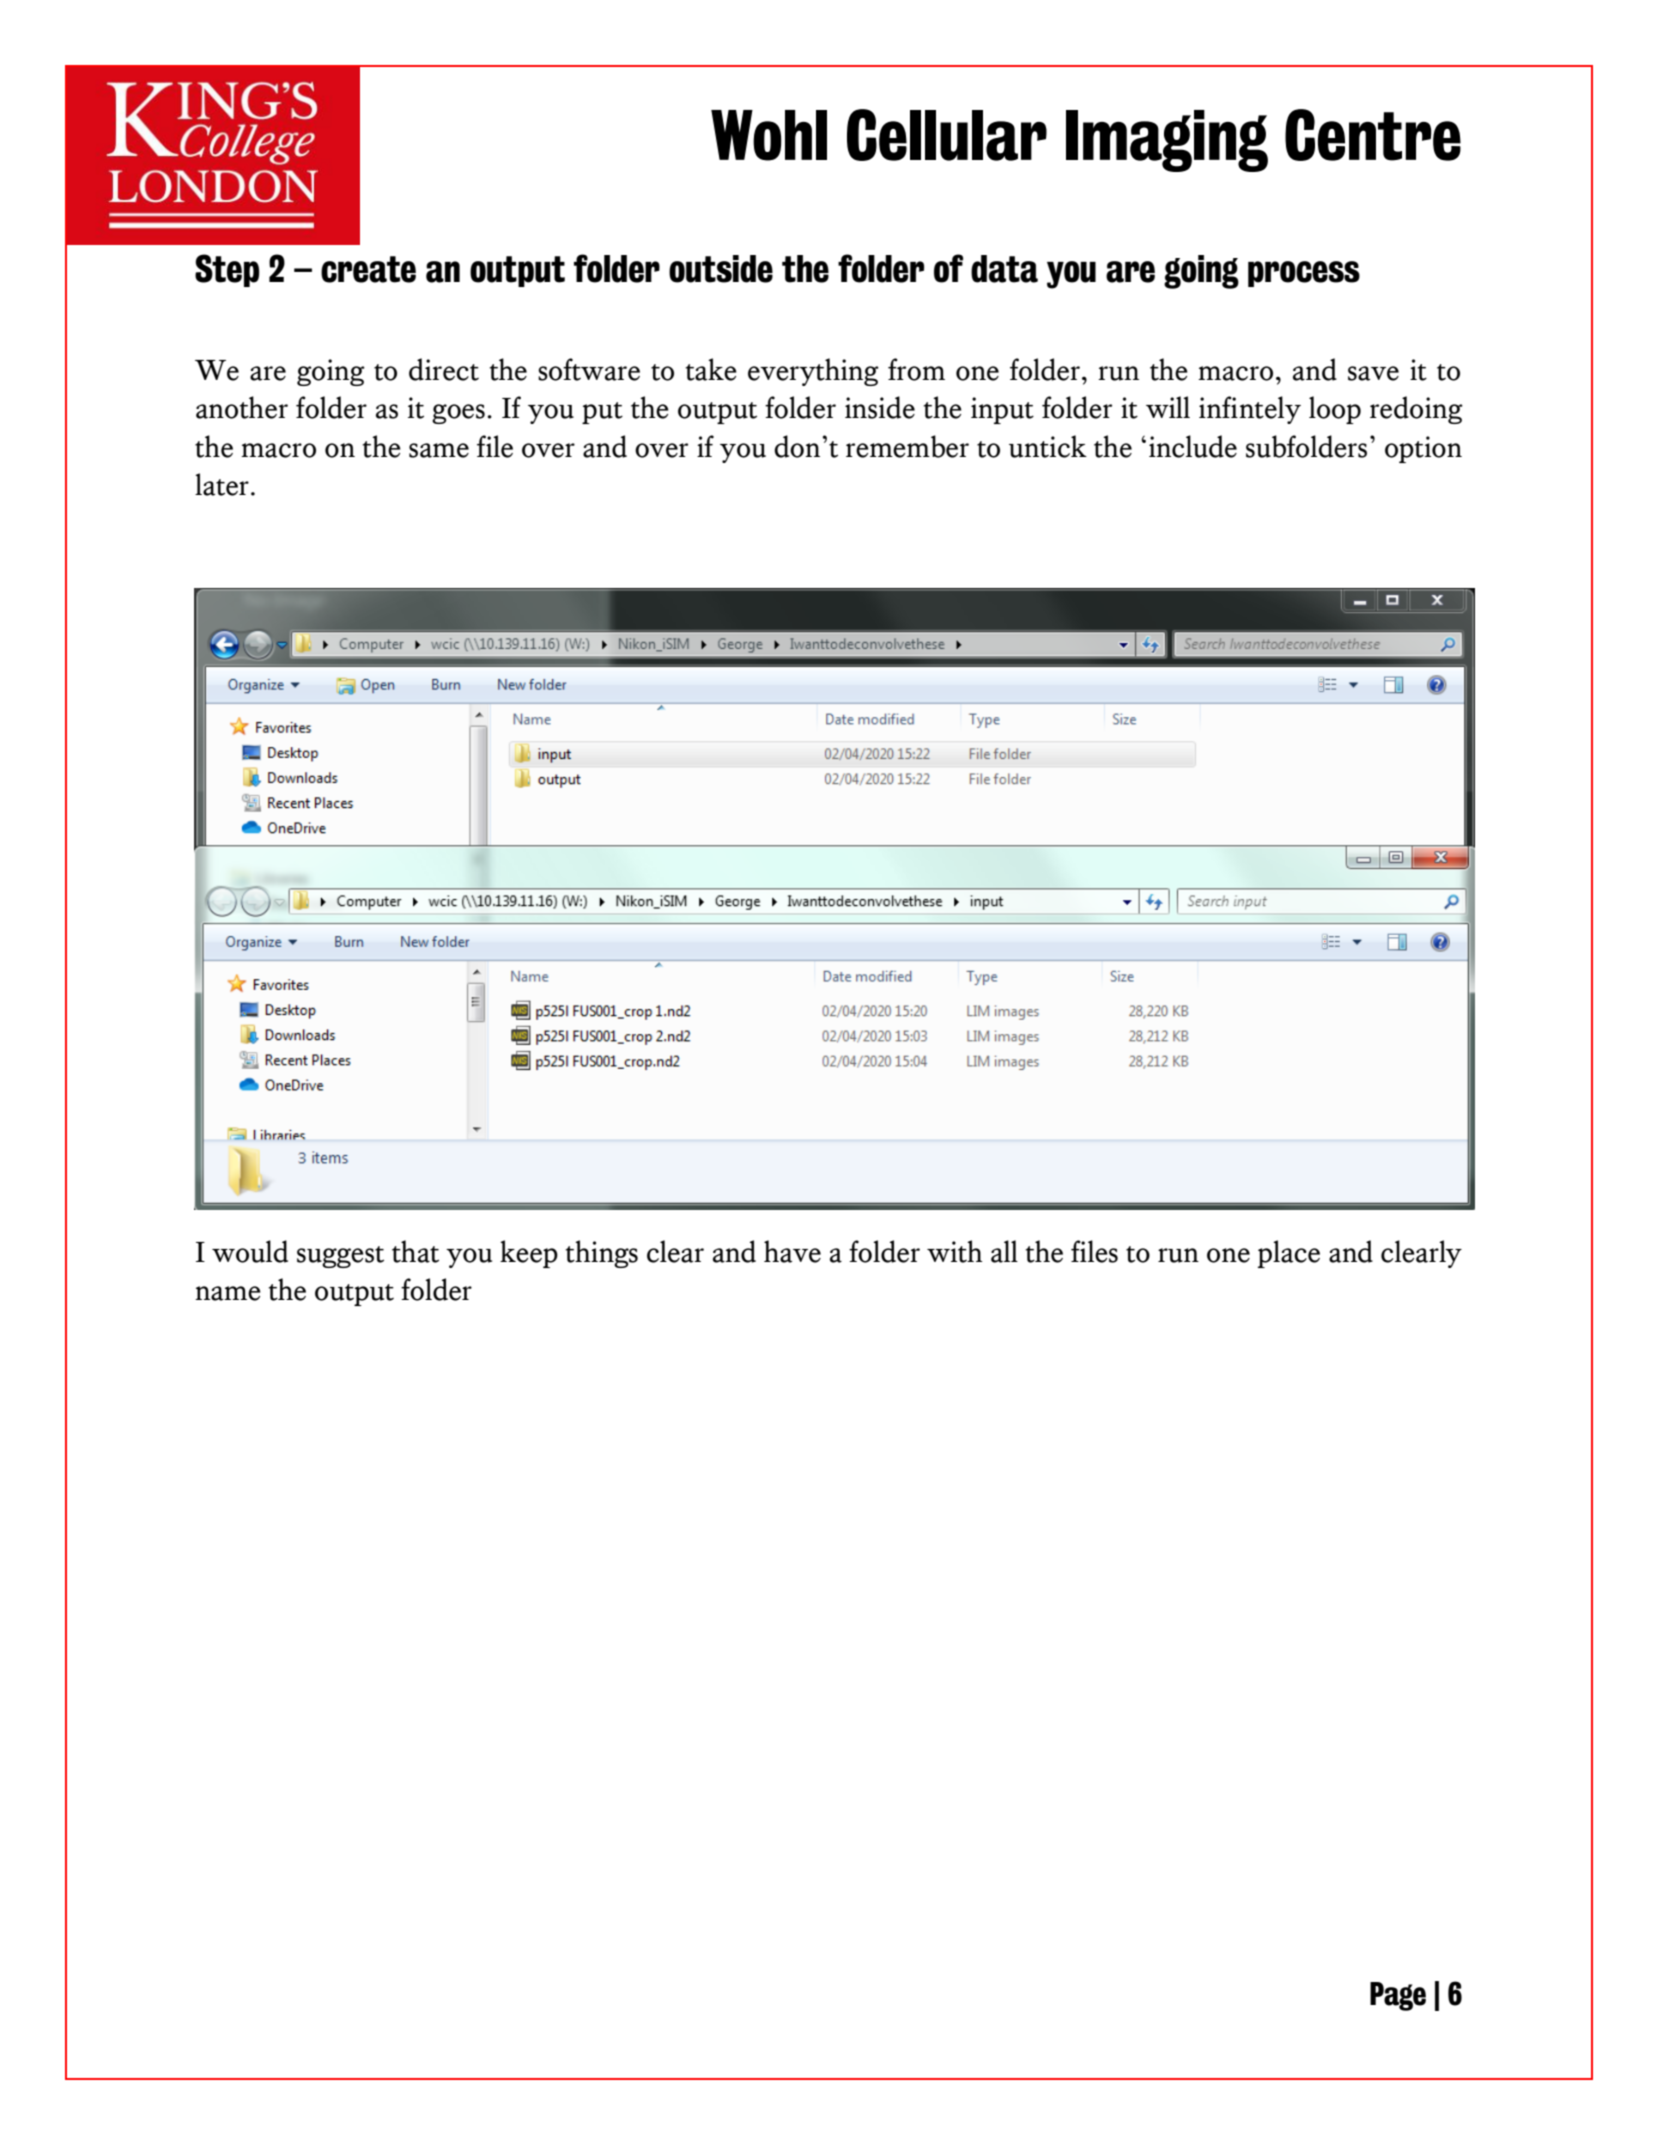 This page has width=1657, height=2144. I want to click on all, so click(1004, 1251).
